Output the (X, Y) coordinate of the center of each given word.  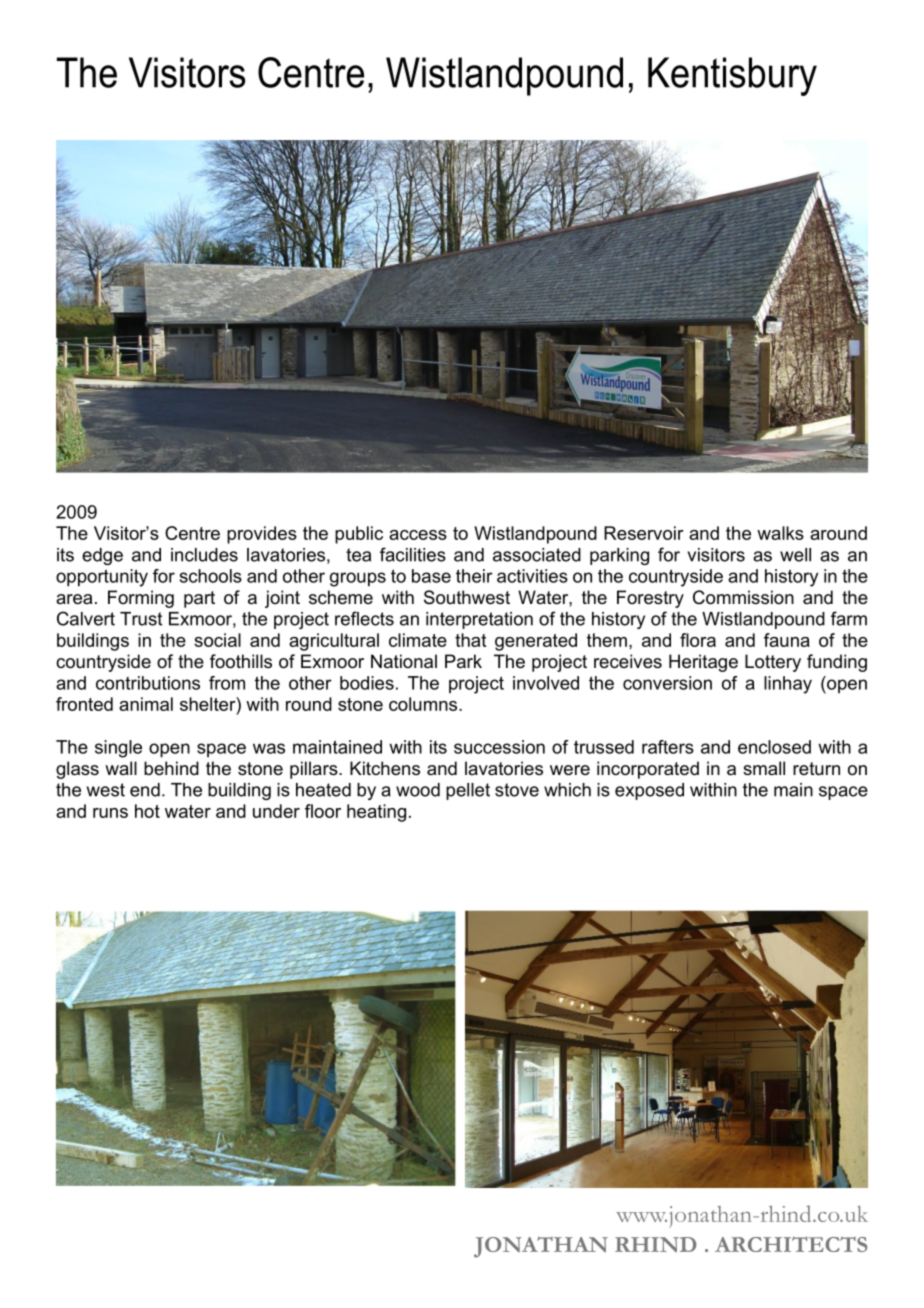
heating (376, 813)
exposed (649, 791)
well (795, 555)
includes (204, 555)
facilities (413, 554)
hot (147, 811)
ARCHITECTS (791, 1244)
